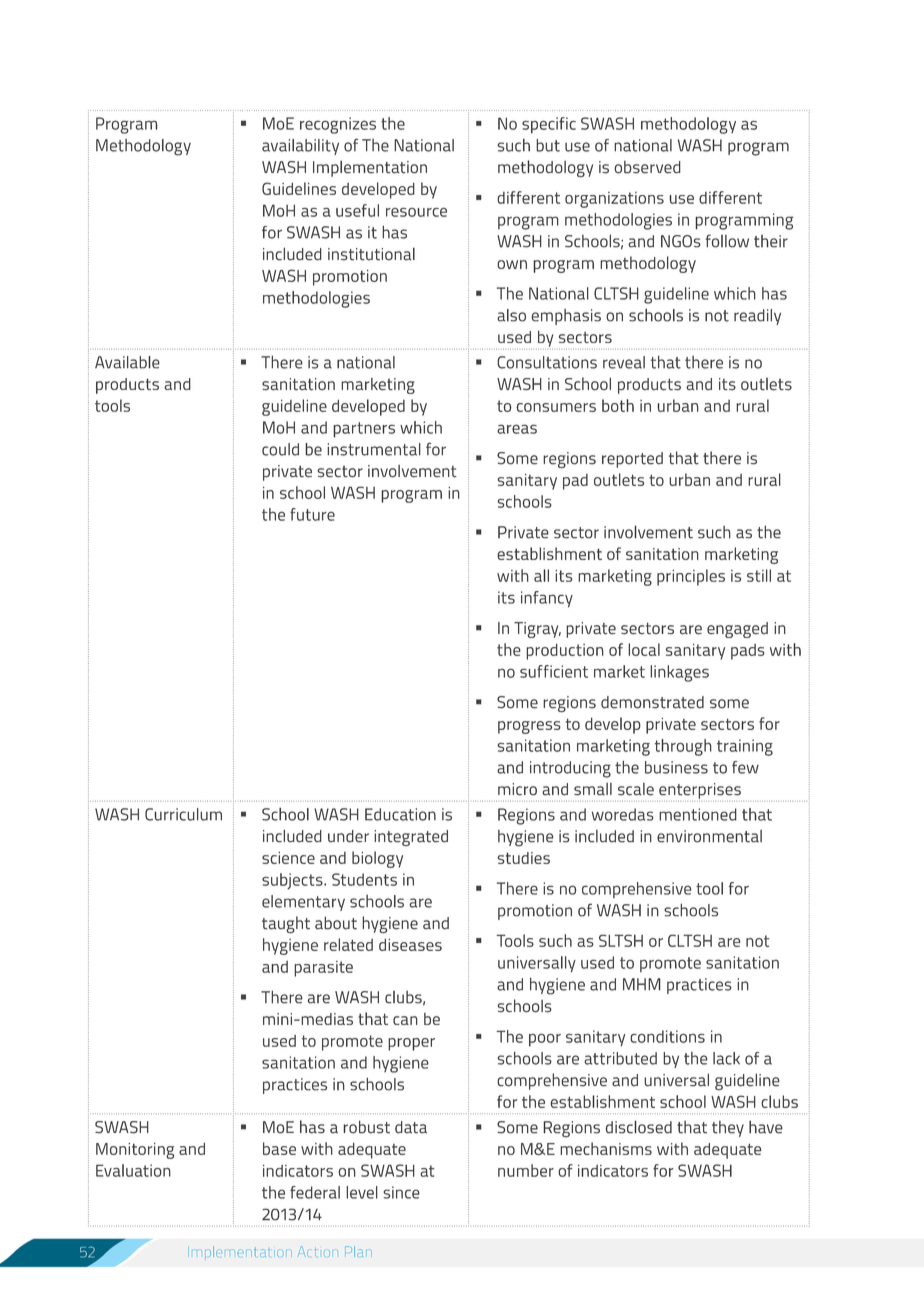  What do you see at coordinates (728, 1129) in the image?
I see `they` at bounding box center [728, 1129].
